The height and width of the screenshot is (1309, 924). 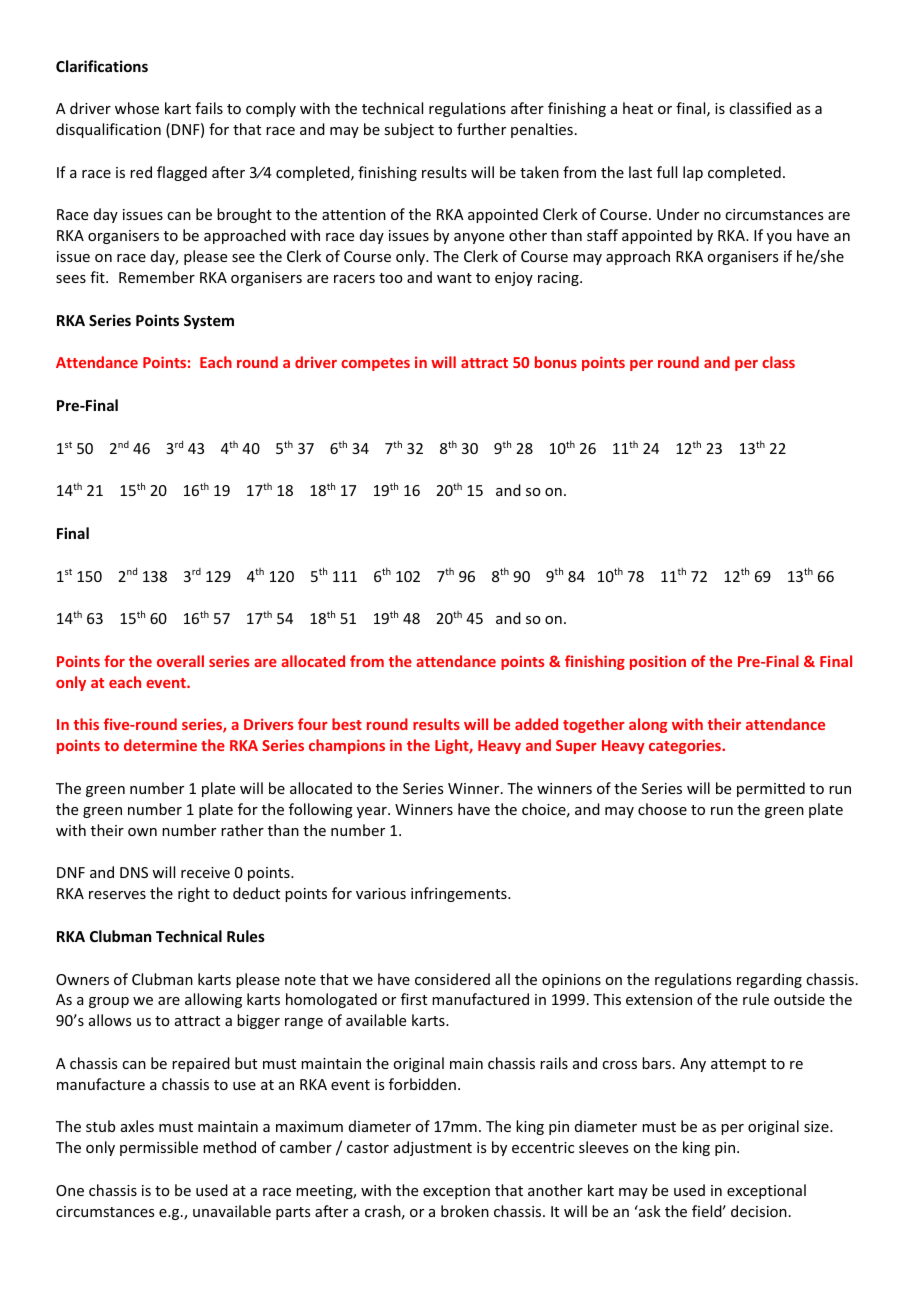 What do you see at coordinates (759, 1211) in the screenshot?
I see `decision` at bounding box center [759, 1211].
